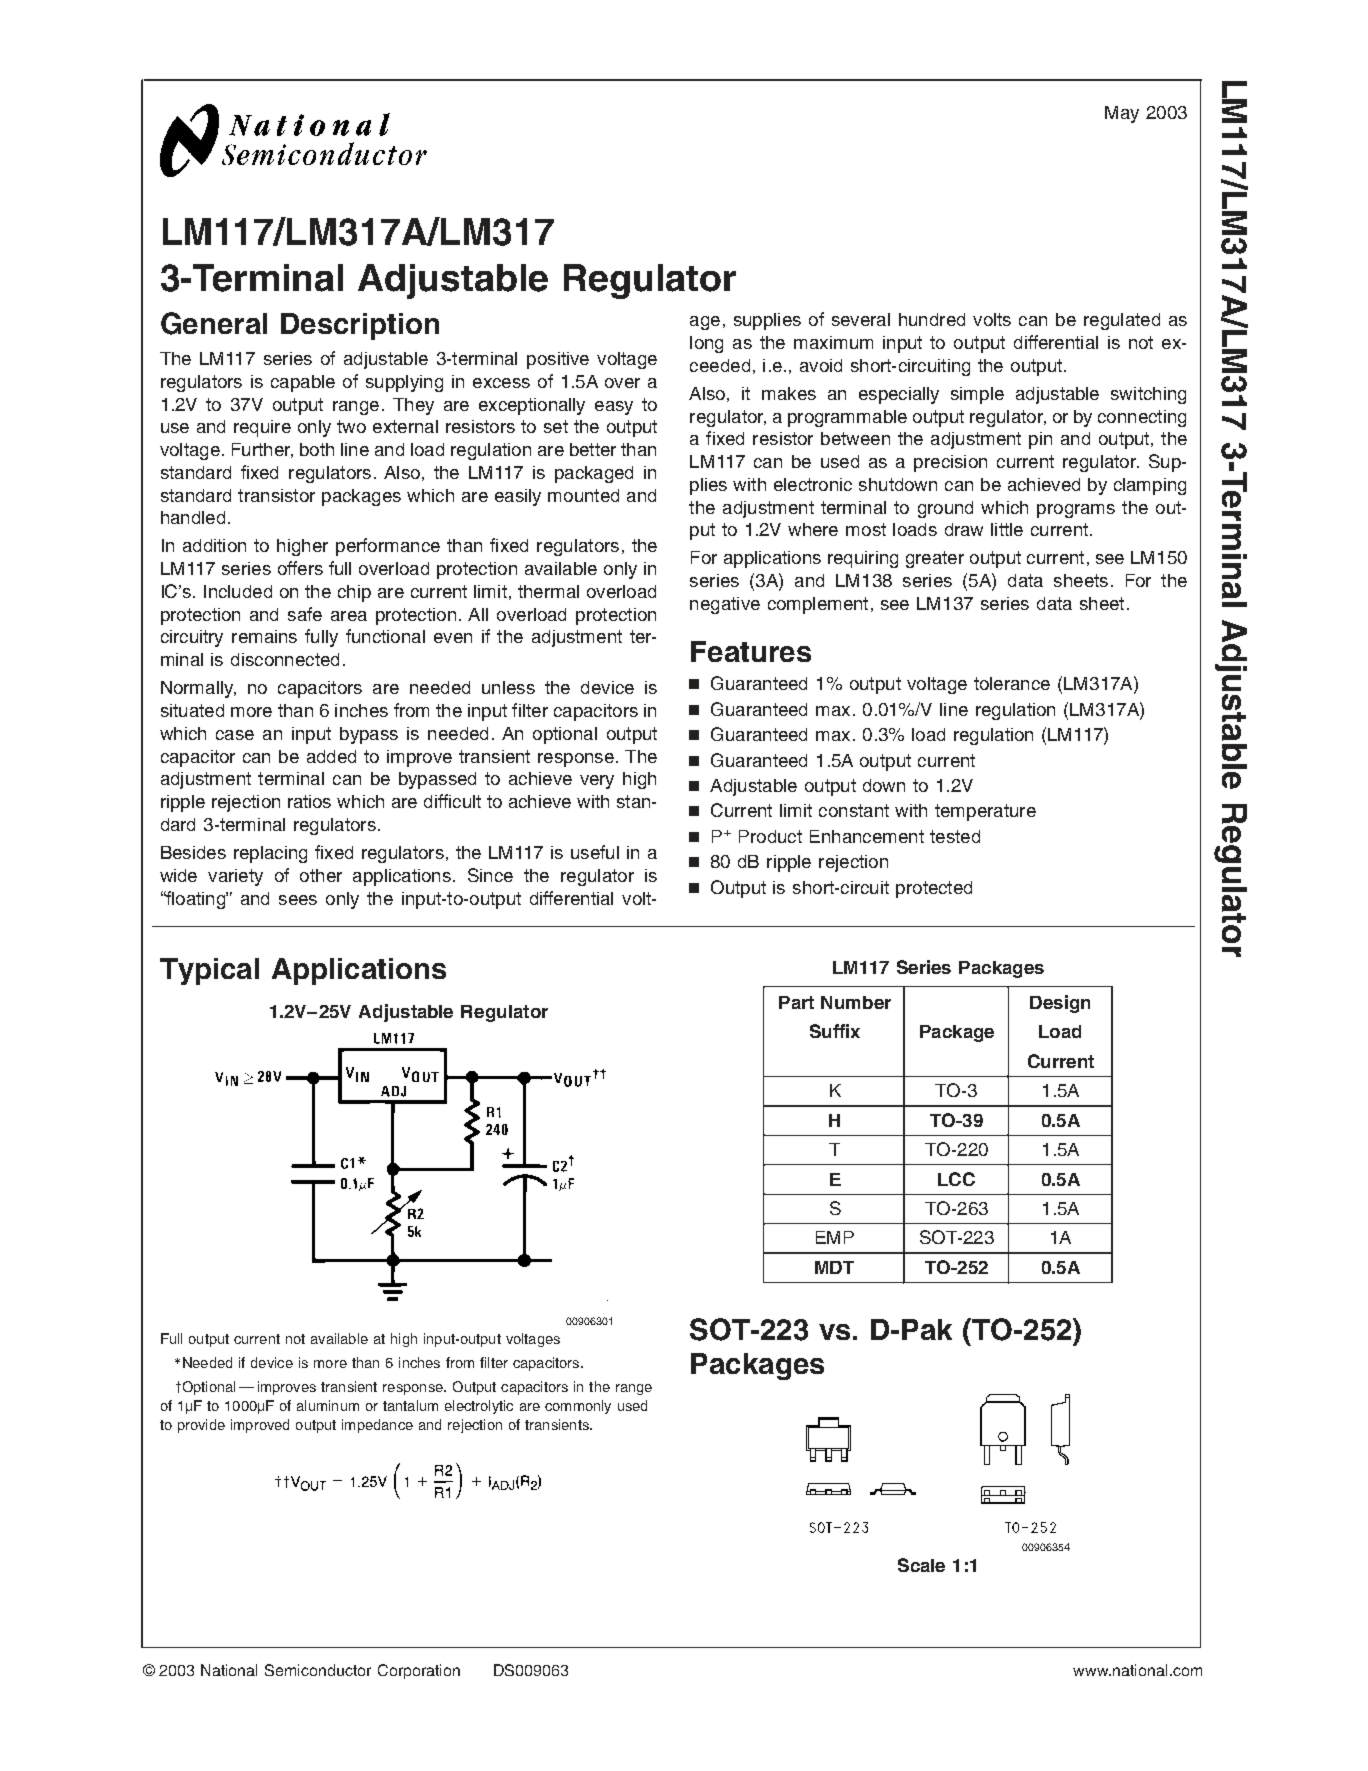 Image resolution: width=1368 pixels, height=1771 pixels. I want to click on disconnected, so click(285, 659).
